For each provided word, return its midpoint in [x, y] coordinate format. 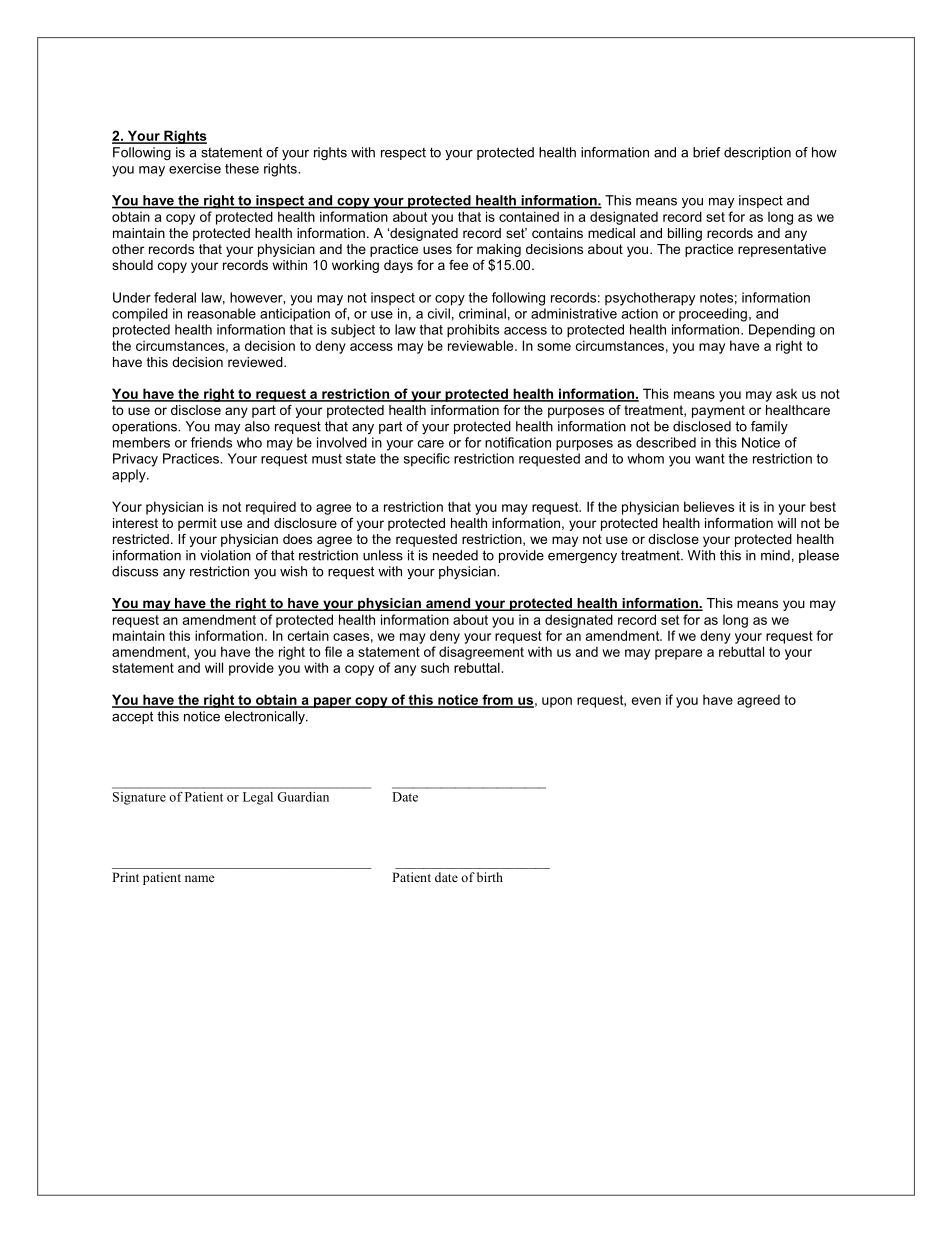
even [646, 701]
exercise [195, 168]
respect [403, 154]
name [200, 878]
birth [490, 877]
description [757, 153]
